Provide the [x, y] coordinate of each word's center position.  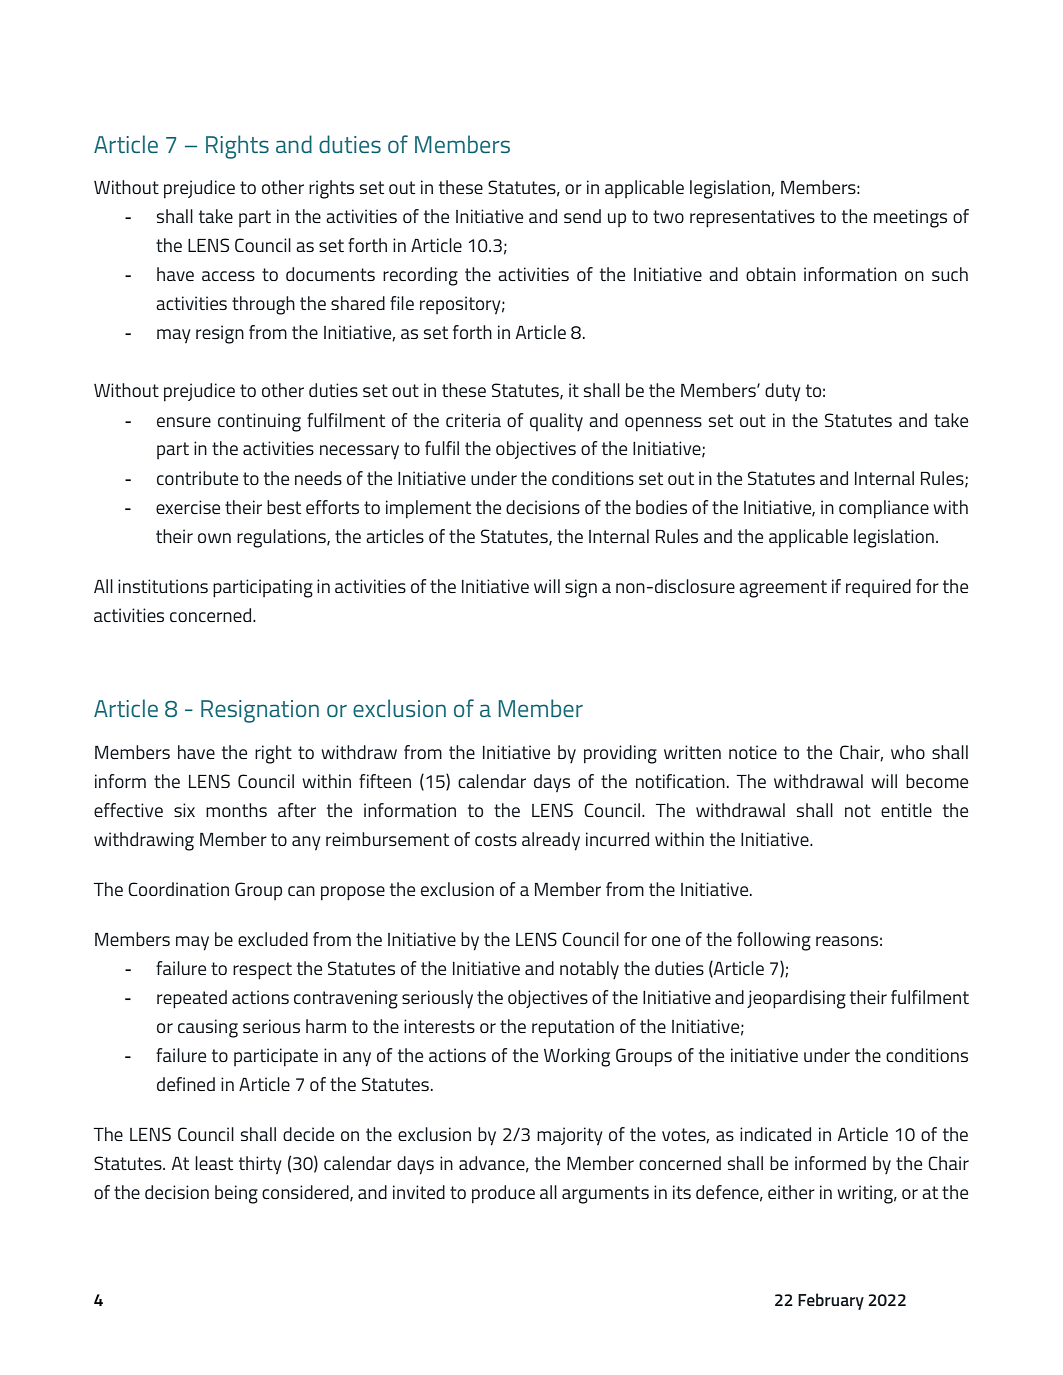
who [908, 752]
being [236, 1194]
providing [620, 754]
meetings [910, 218]
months [236, 810]
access [228, 276]
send [582, 216]
